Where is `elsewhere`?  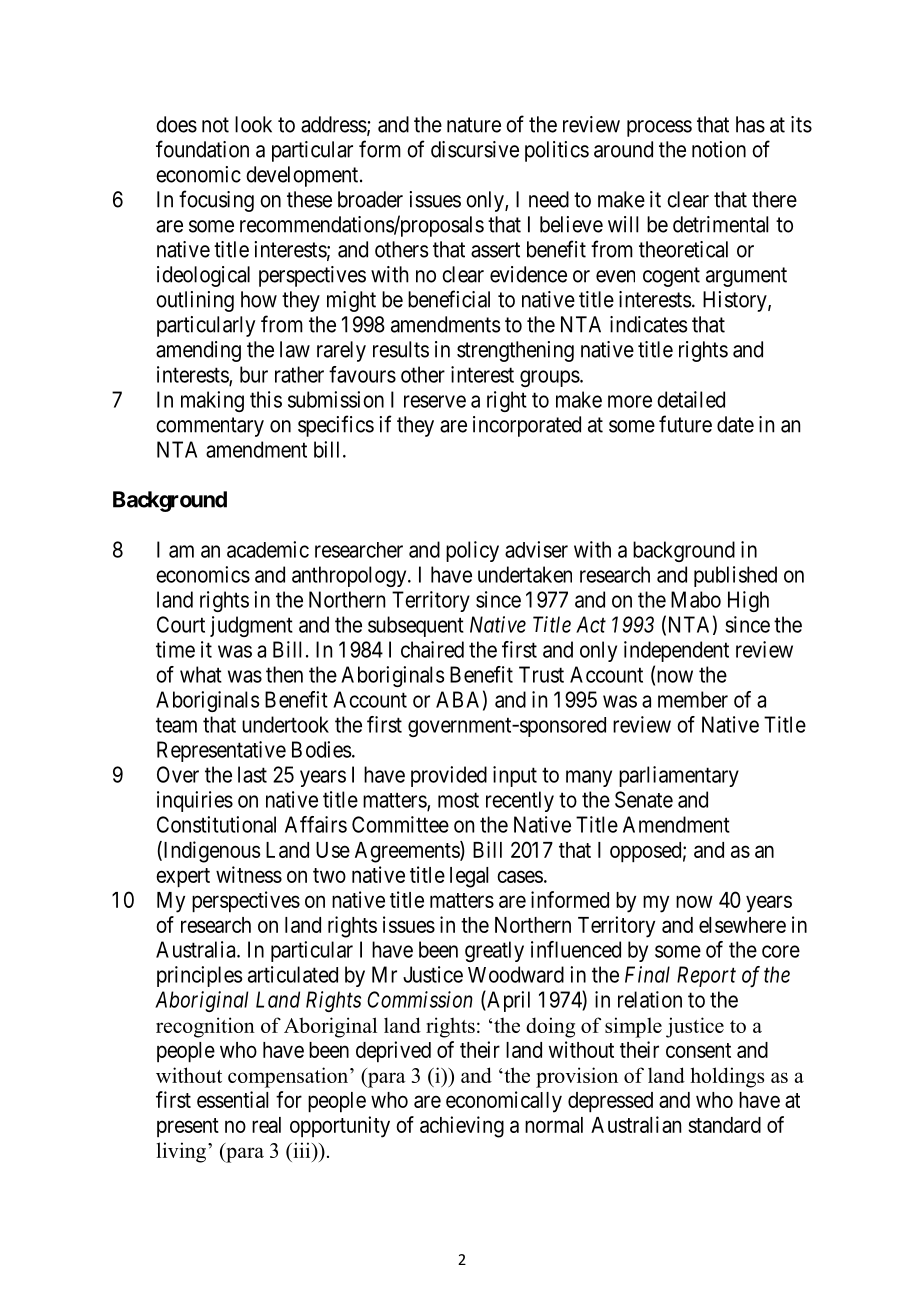
elsewhere is located at coordinates (742, 925).
